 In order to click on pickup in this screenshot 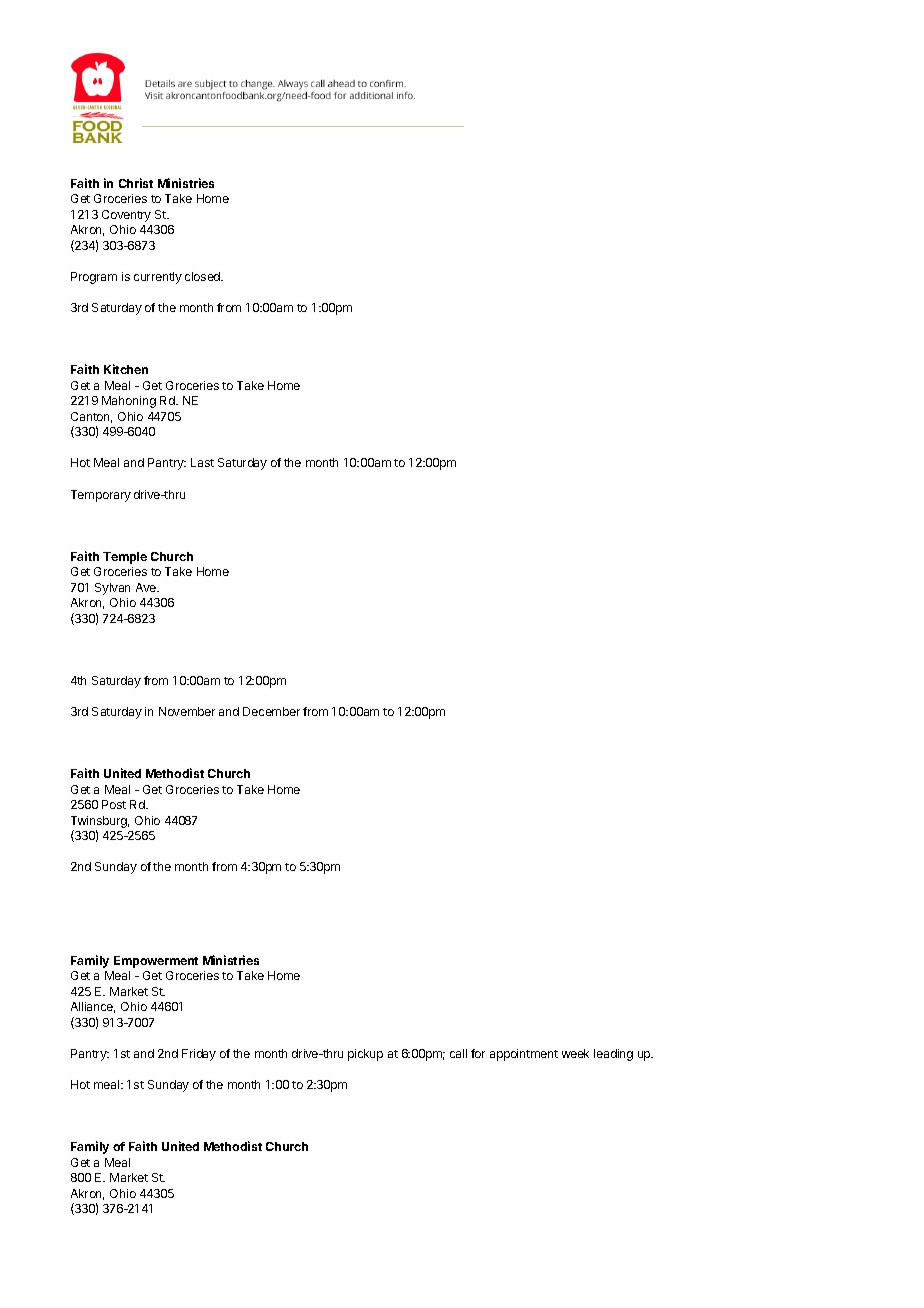, I will do `click(365, 1055)`.
